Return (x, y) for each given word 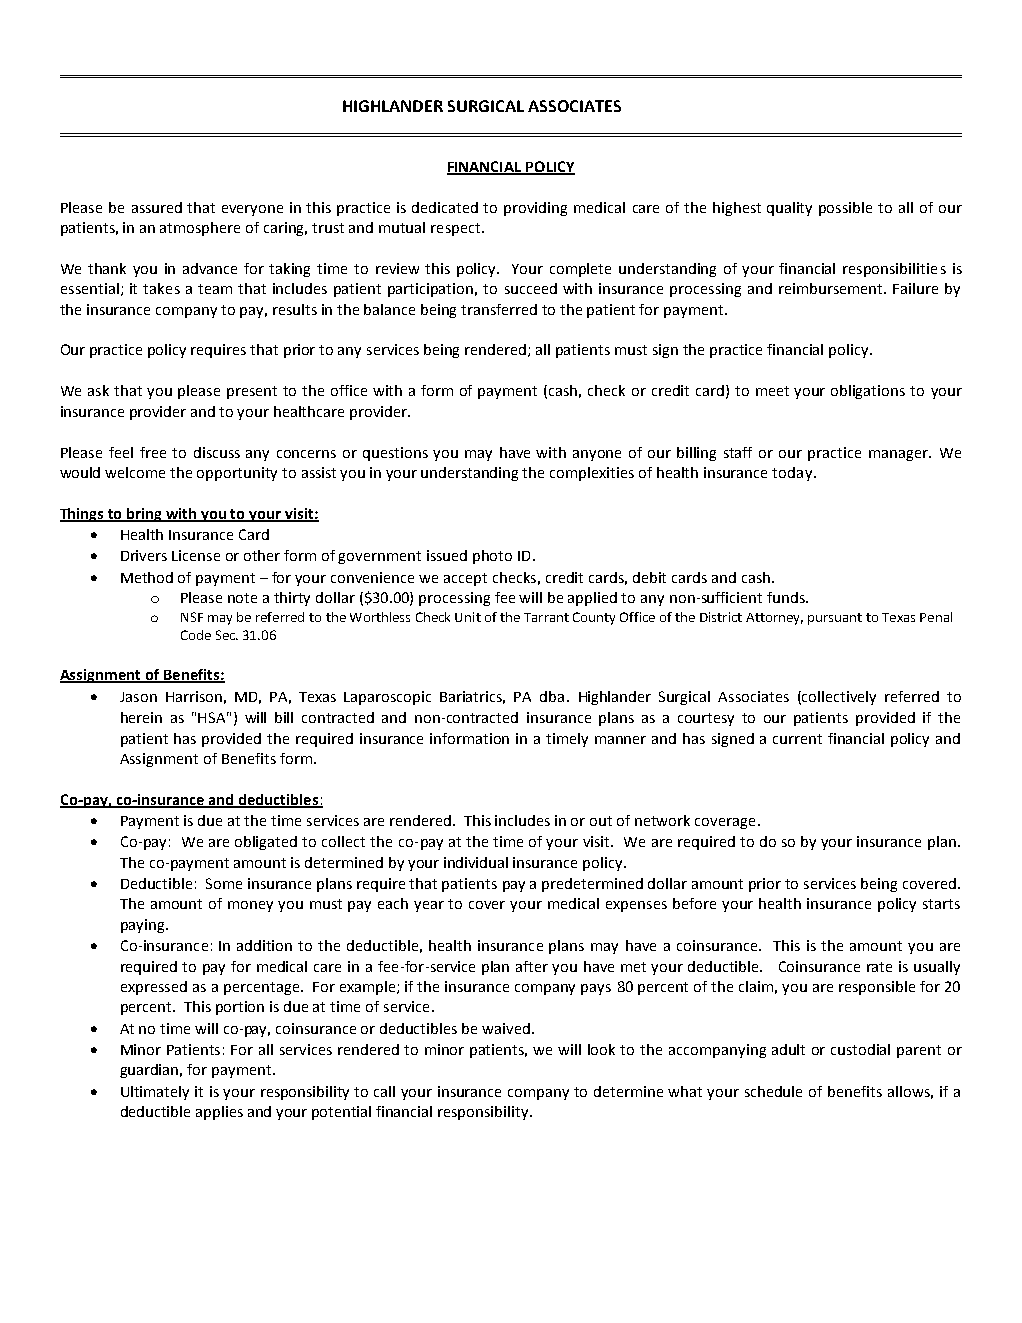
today (793, 474)
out (601, 821)
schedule (773, 1091)
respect (457, 229)
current (797, 739)
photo (492, 557)
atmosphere (200, 229)
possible (845, 209)
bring (145, 515)
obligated (266, 843)
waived (507, 1028)
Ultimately (155, 1093)
